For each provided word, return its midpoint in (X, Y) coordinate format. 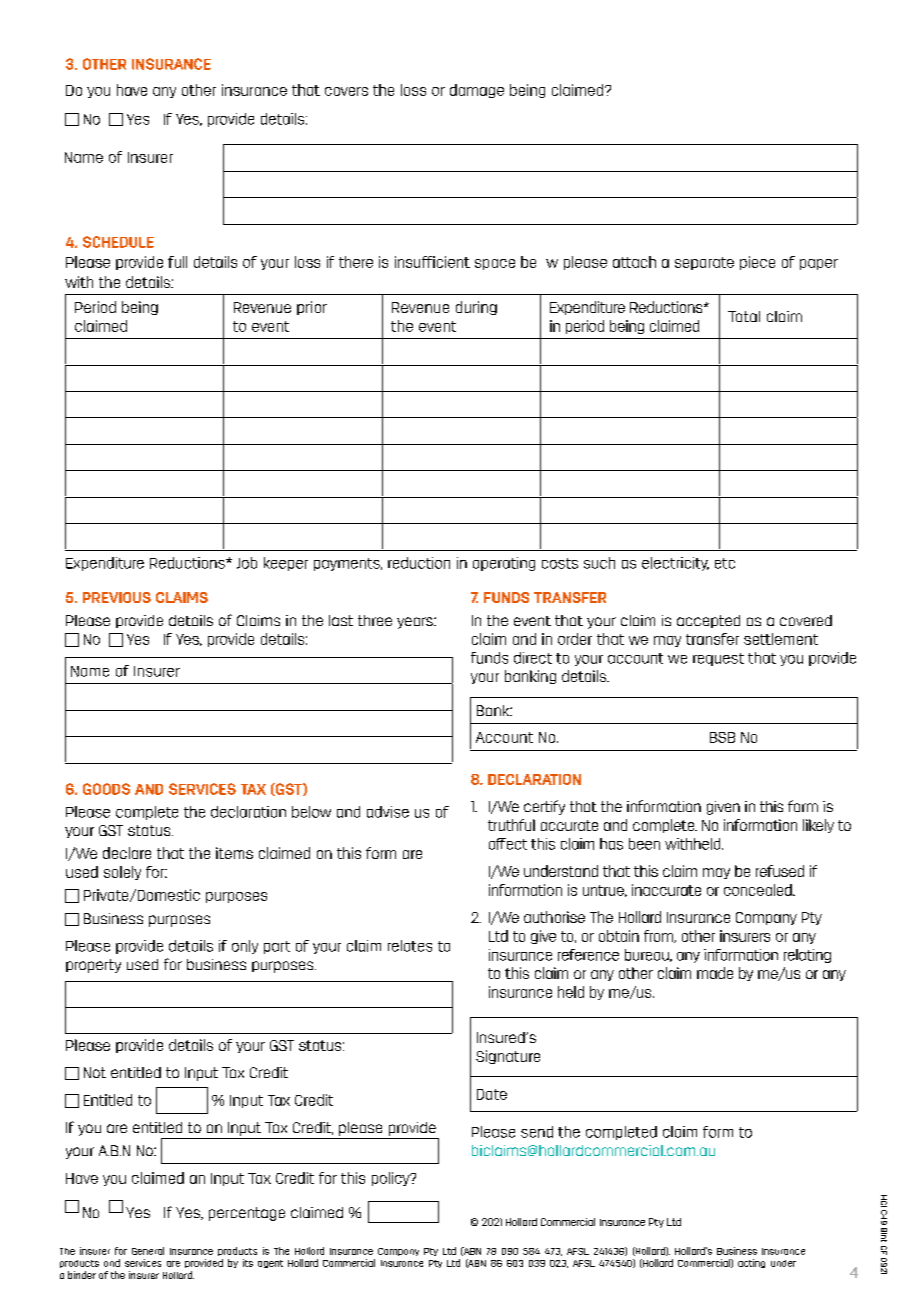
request (718, 659)
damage (477, 91)
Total (744, 316)
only (245, 947)
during (476, 308)
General (148, 1251)
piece (757, 263)
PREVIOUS (117, 597)
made (715, 973)
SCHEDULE (118, 242)
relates (410, 946)
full (177, 262)
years (416, 623)
